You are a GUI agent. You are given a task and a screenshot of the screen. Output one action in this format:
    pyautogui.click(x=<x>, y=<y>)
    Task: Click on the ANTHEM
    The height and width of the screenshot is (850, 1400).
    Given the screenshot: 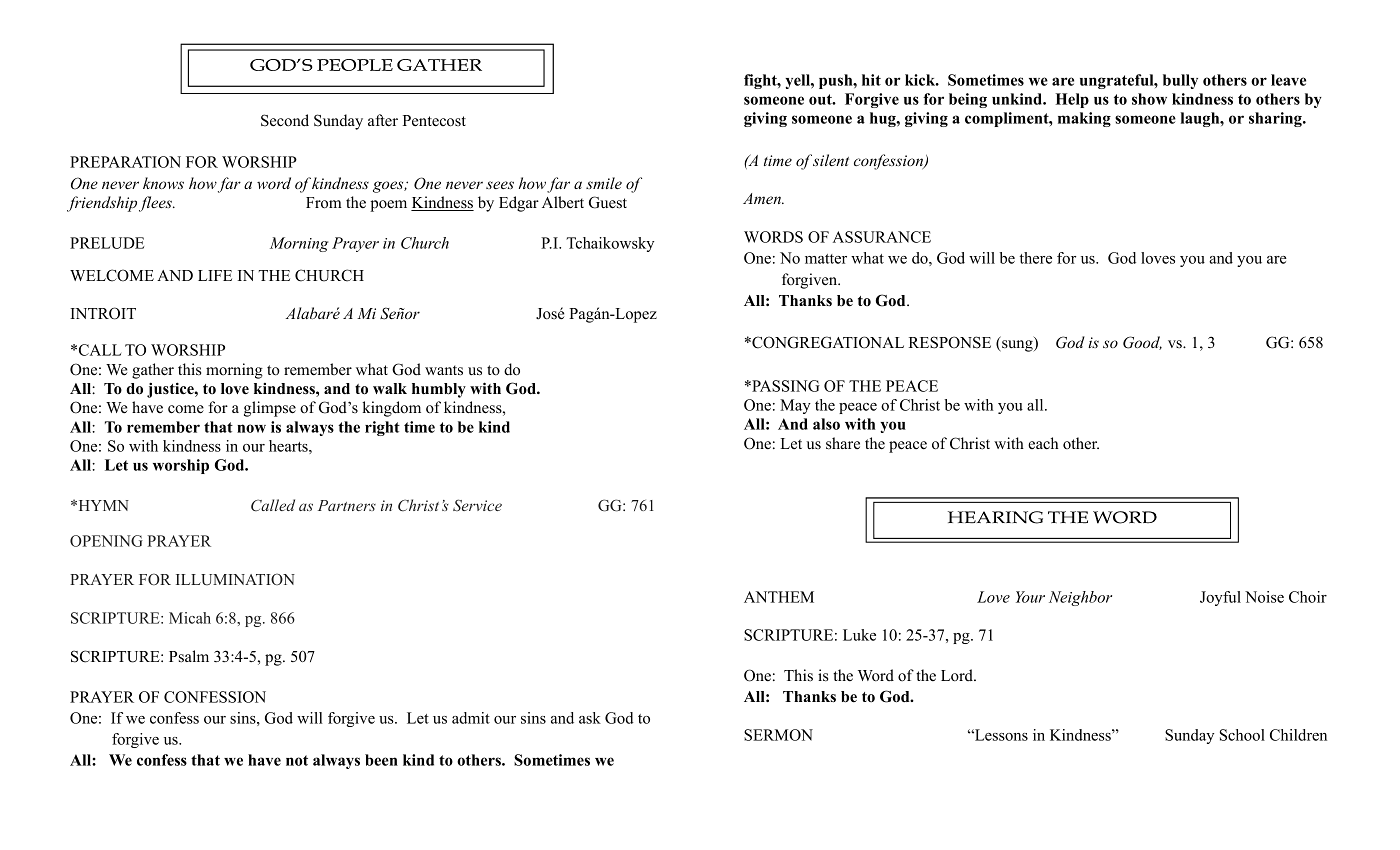 What is the action you would take?
    pyautogui.click(x=779, y=597)
